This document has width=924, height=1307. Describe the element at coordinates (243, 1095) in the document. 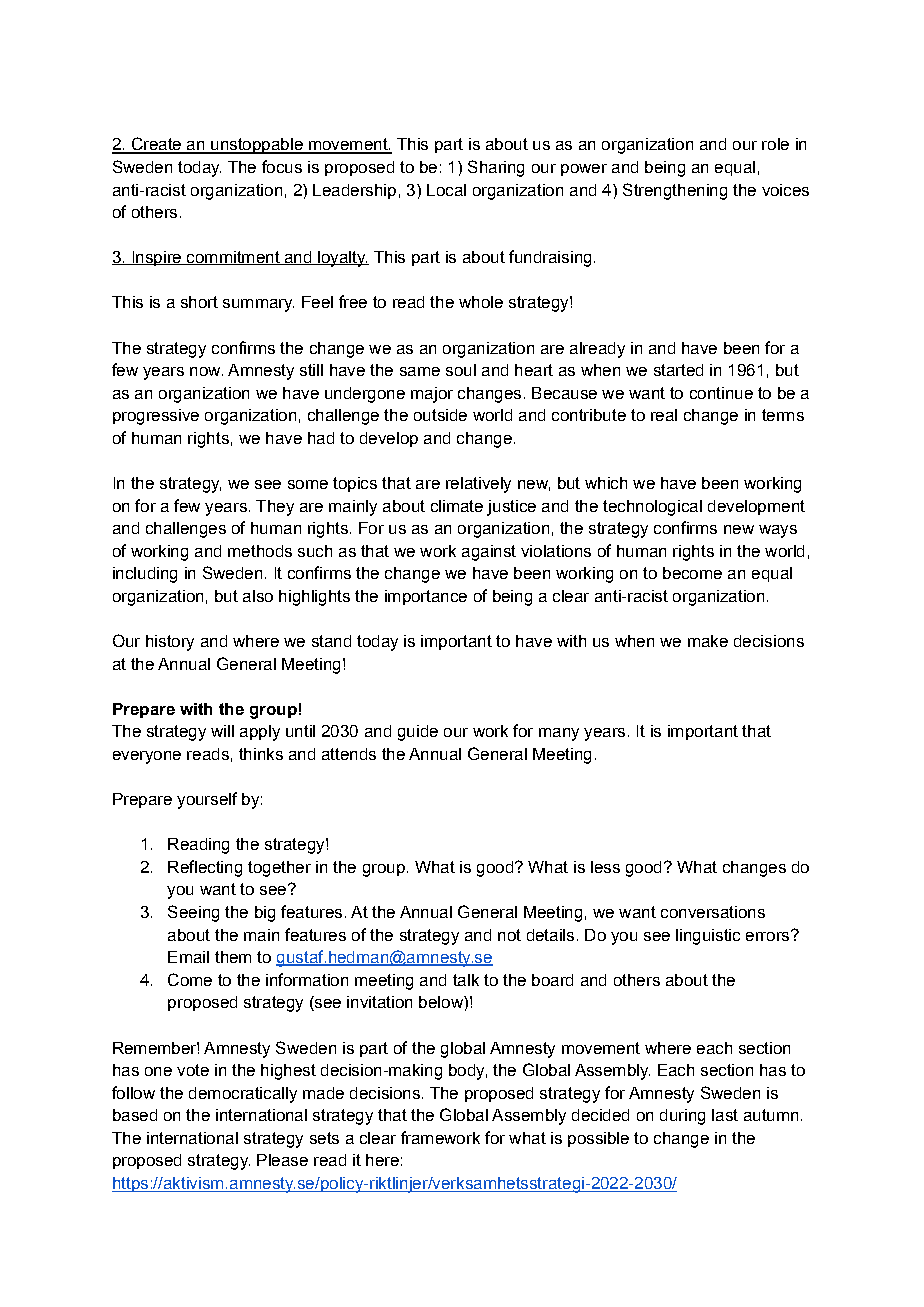

I see `democratically` at that location.
